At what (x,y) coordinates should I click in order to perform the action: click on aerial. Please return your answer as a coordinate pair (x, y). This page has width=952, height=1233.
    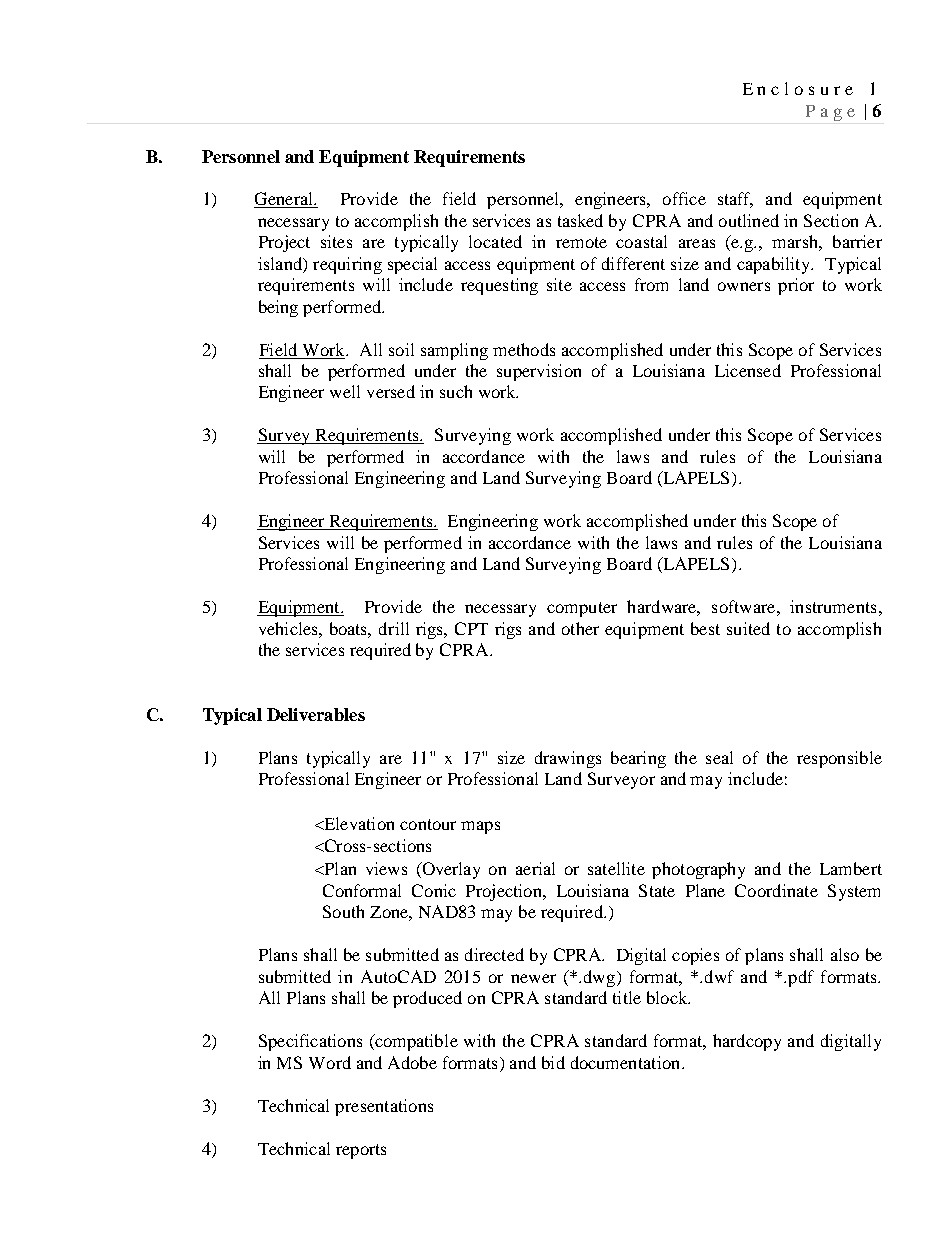
    Looking at the image, I should click on (535, 868).
